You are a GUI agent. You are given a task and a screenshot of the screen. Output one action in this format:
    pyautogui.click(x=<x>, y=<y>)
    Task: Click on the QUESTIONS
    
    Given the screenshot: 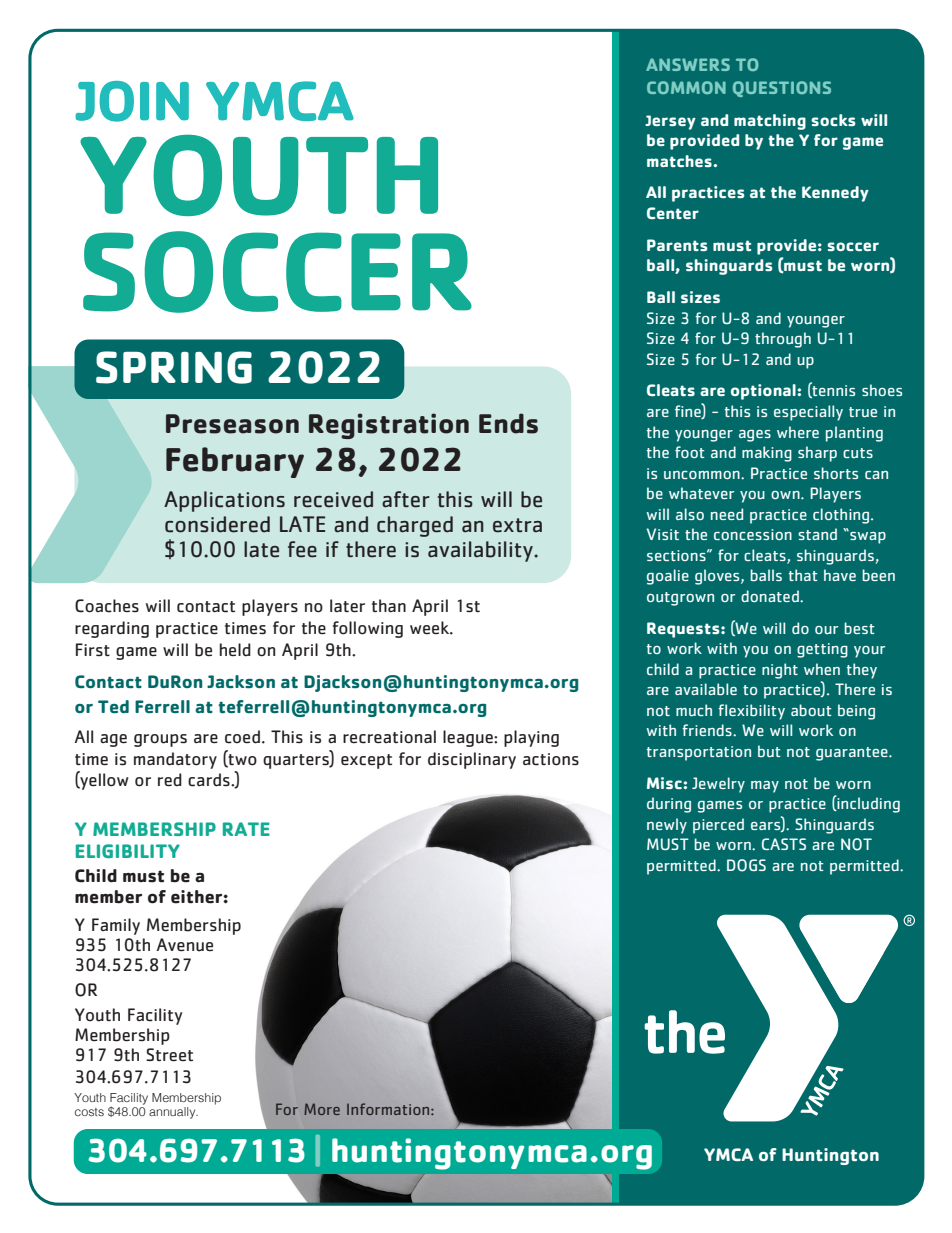 What is the action you would take?
    pyautogui.click(x=782, y=89)
